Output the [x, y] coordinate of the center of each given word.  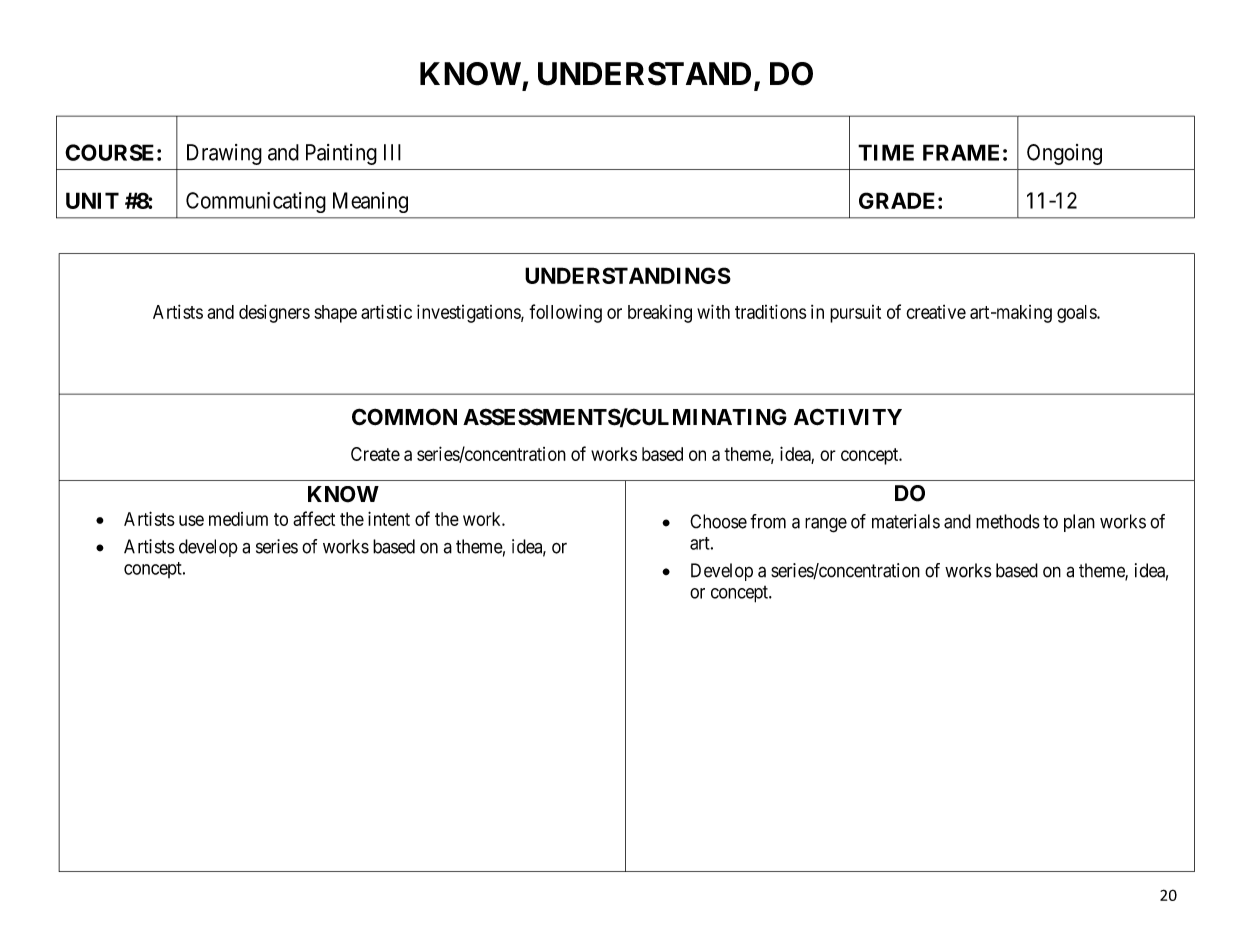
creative [936, 312]
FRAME [961, 152]
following [565, 313]
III [392, 152]
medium [238, 519]
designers [274, 313]
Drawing [224, 154]
